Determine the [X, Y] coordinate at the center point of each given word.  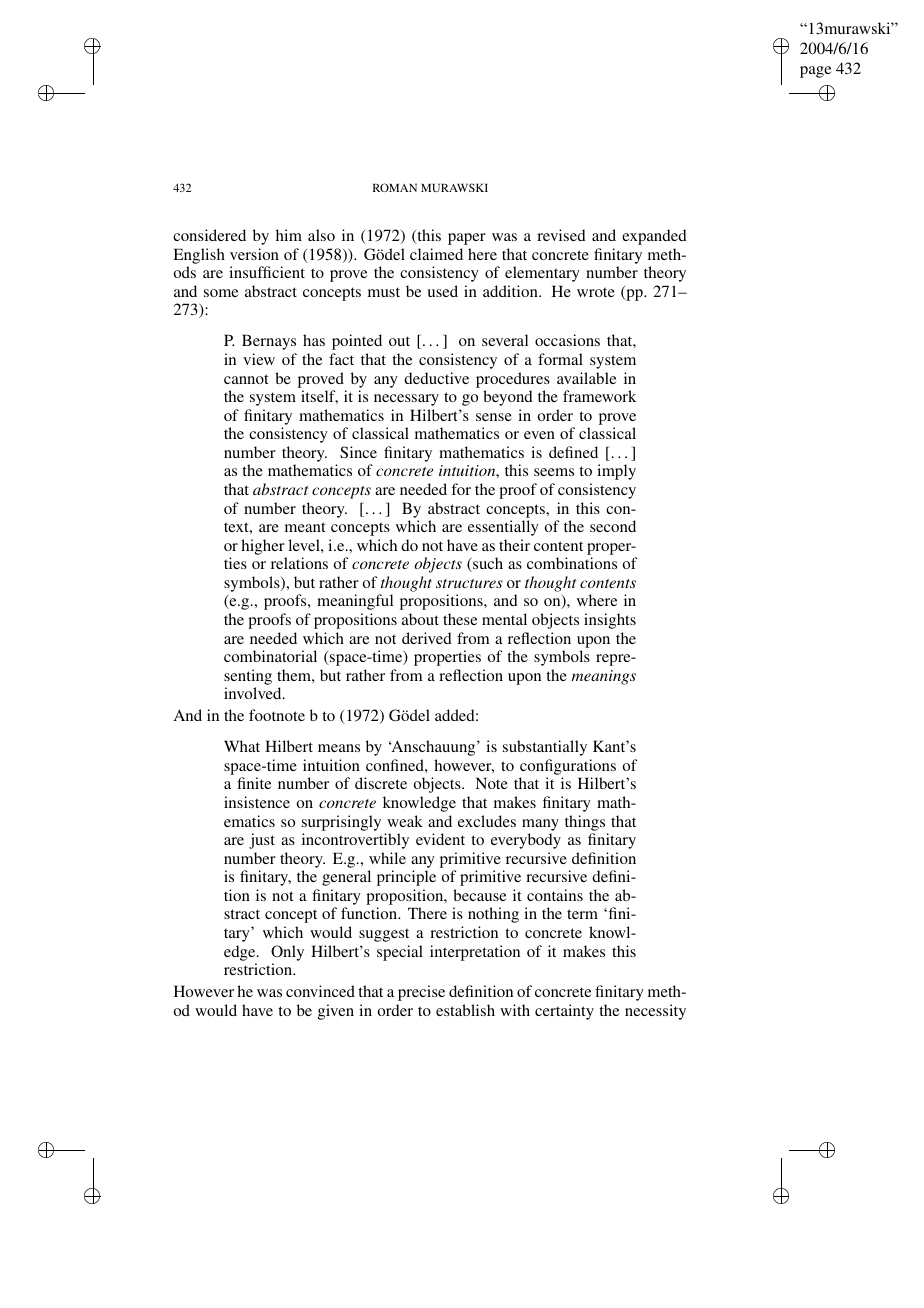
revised [561, 235]
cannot [246, 379]
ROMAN [395, 187]
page [815, 72]
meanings [604, 677]
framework [599, 396]
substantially [545, 748]
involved [254, 693]
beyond [508, 398]
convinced [320, 991]
